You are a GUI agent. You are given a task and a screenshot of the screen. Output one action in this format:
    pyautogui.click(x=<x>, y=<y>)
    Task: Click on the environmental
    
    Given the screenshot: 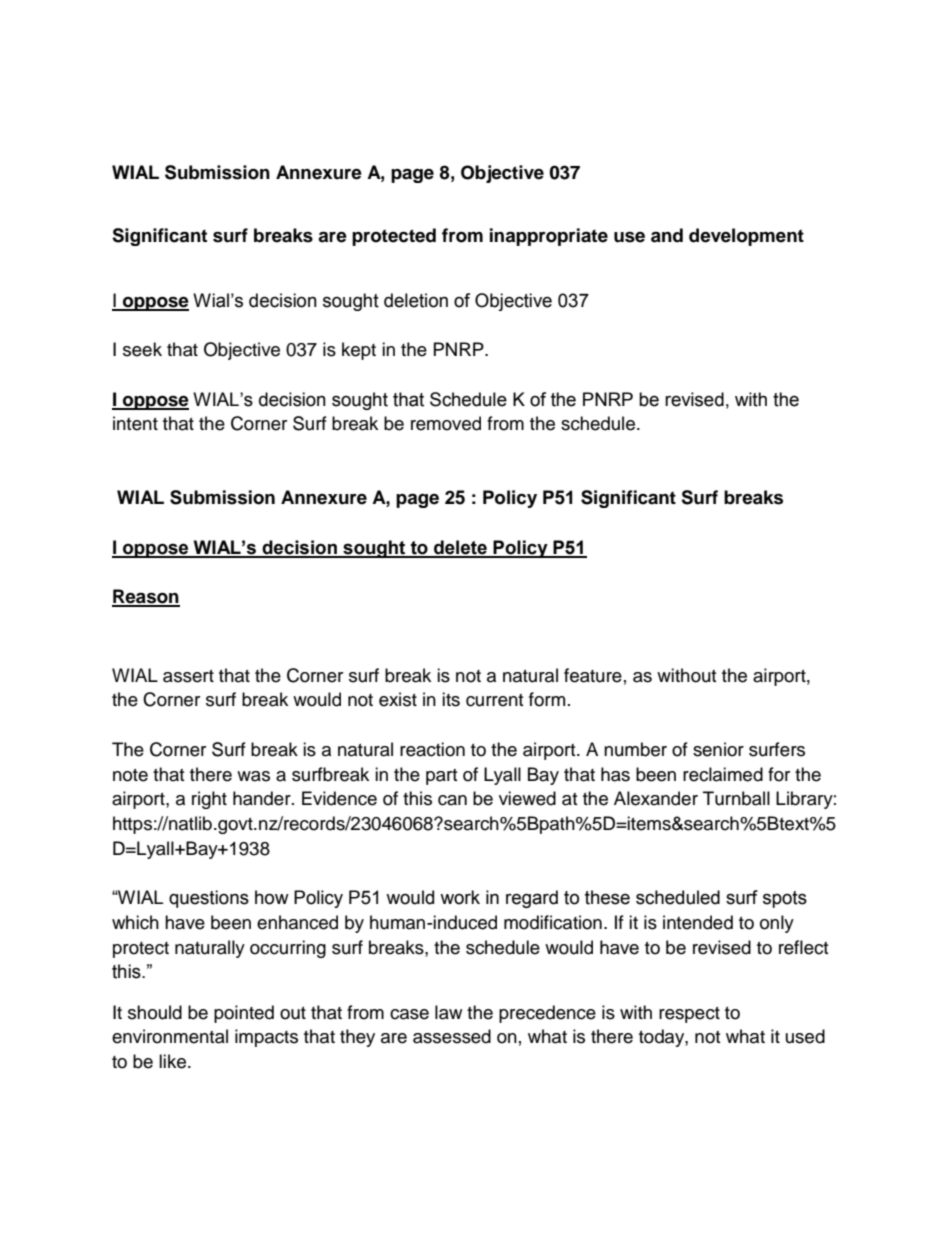 What is the action you would take?
    pyautogui.click(x=170, y=1036)
